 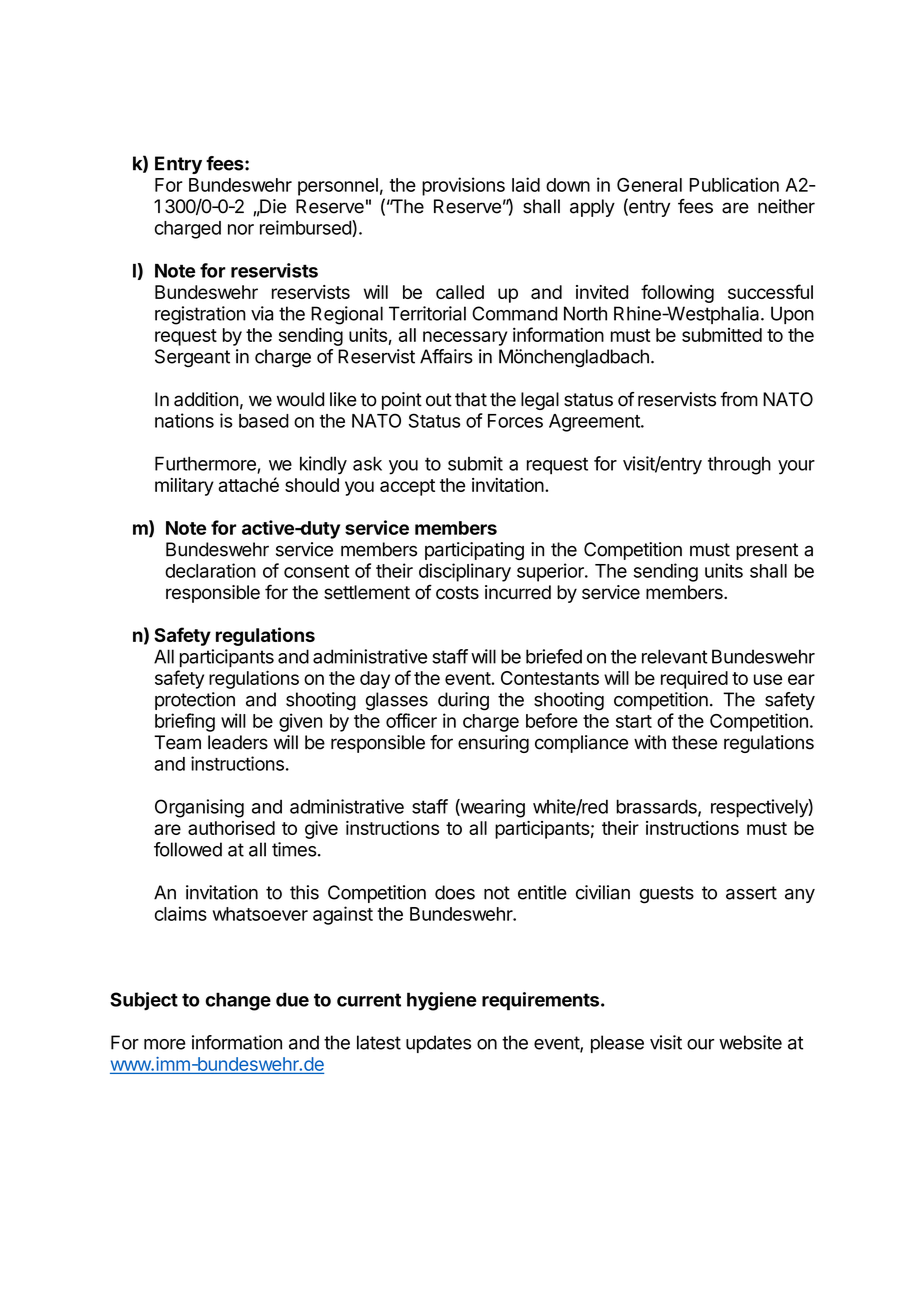 What do you see at coordinates (739, 399) in the screenshot?
I see `from` at bounding box center [739, 399].
